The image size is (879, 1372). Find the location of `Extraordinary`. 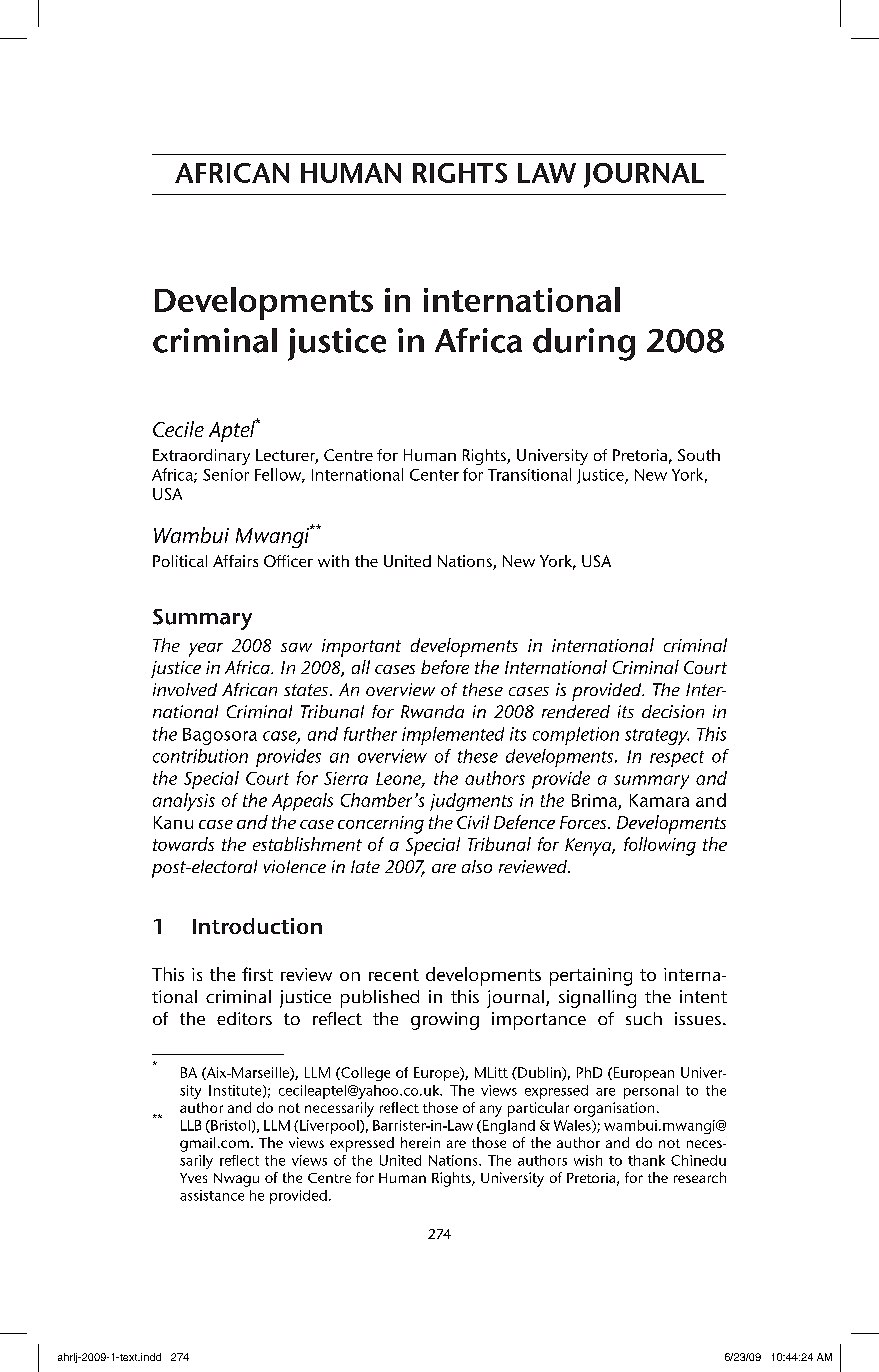

Extraordinary is located at coordinates (201, 457).
